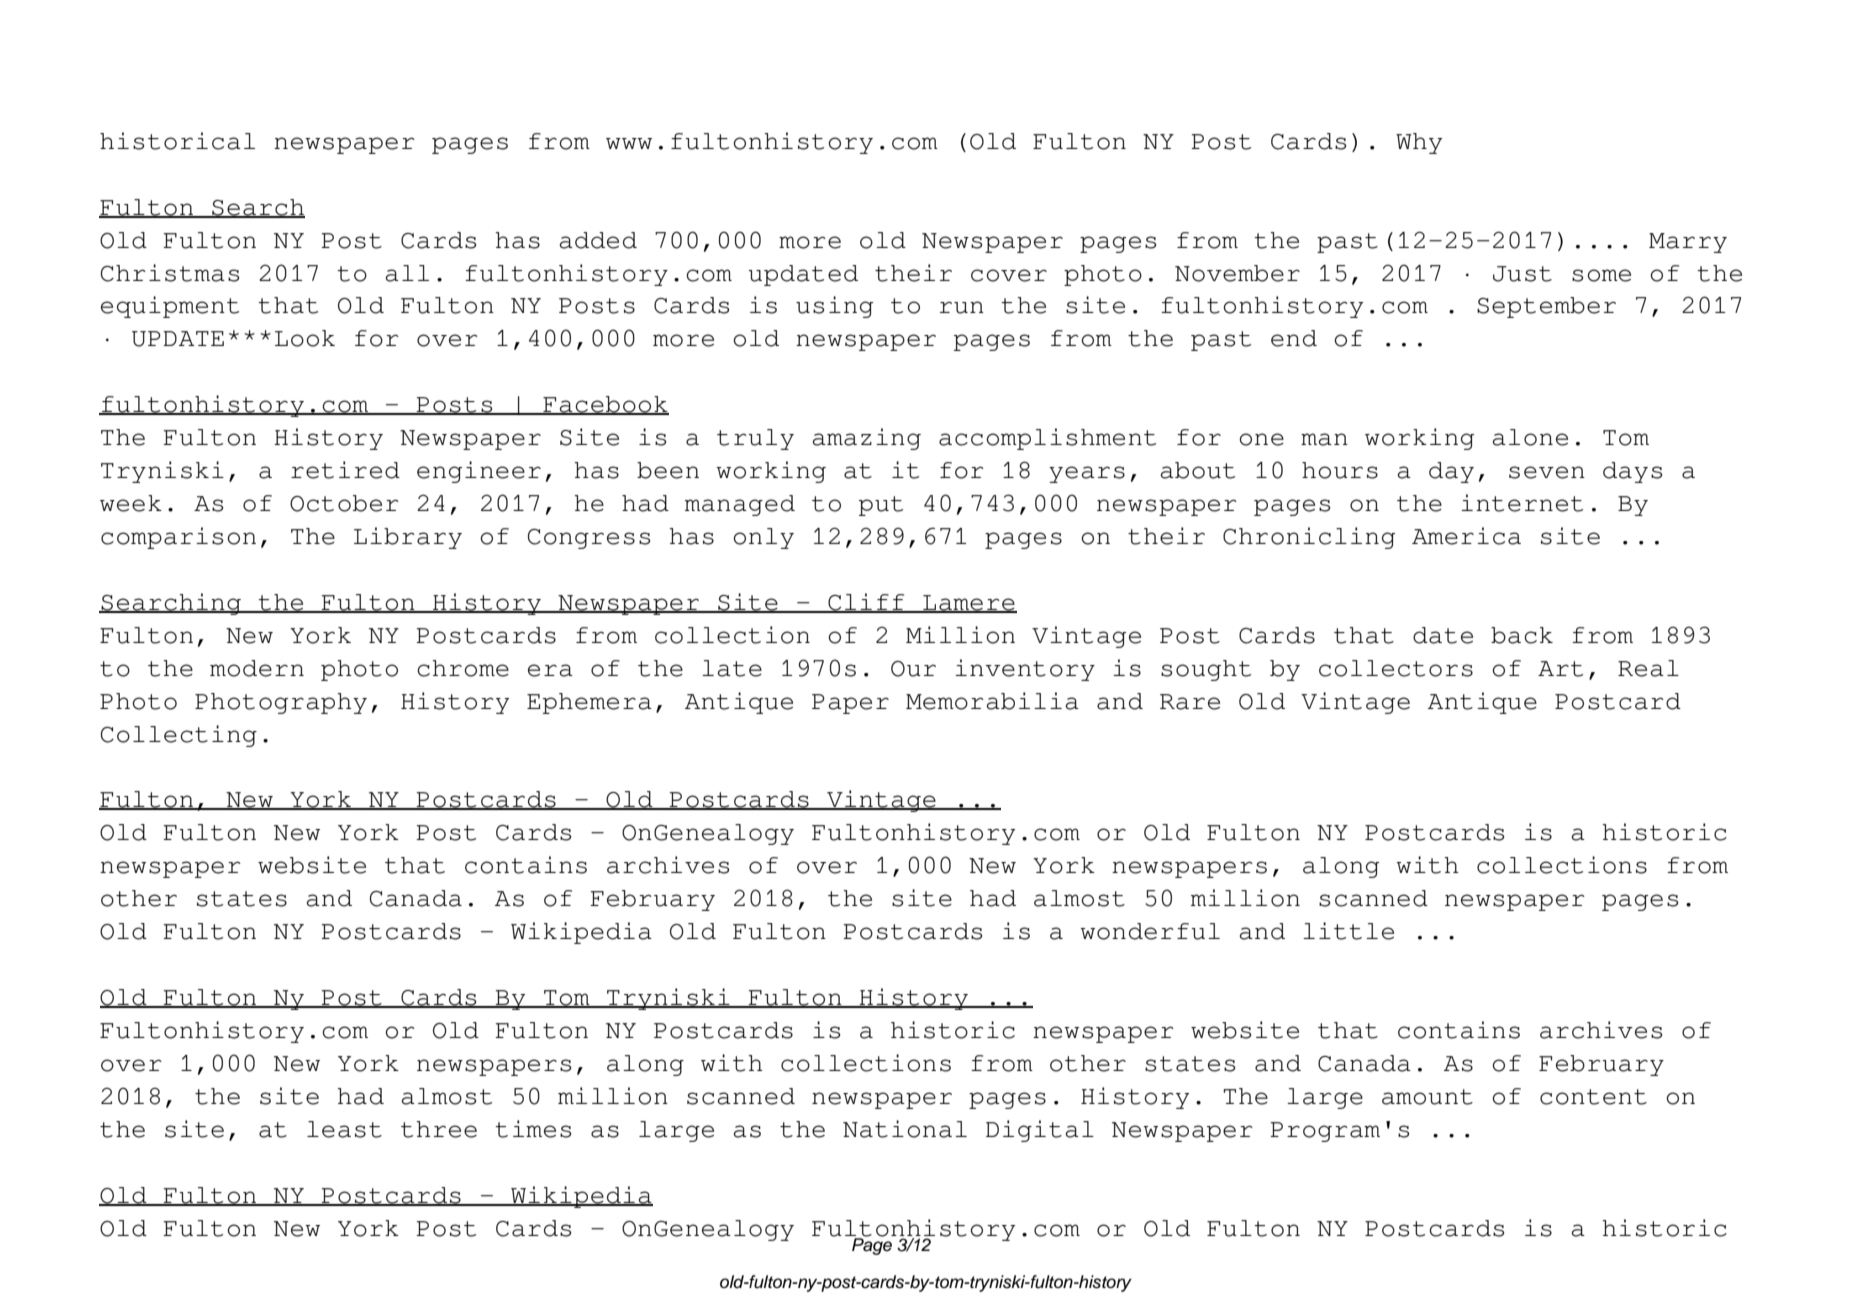 This screenshot has width=1849, height=1307. Describe the element at coordinates (344, 1129) in the screenshot. I see `least` at that location.
